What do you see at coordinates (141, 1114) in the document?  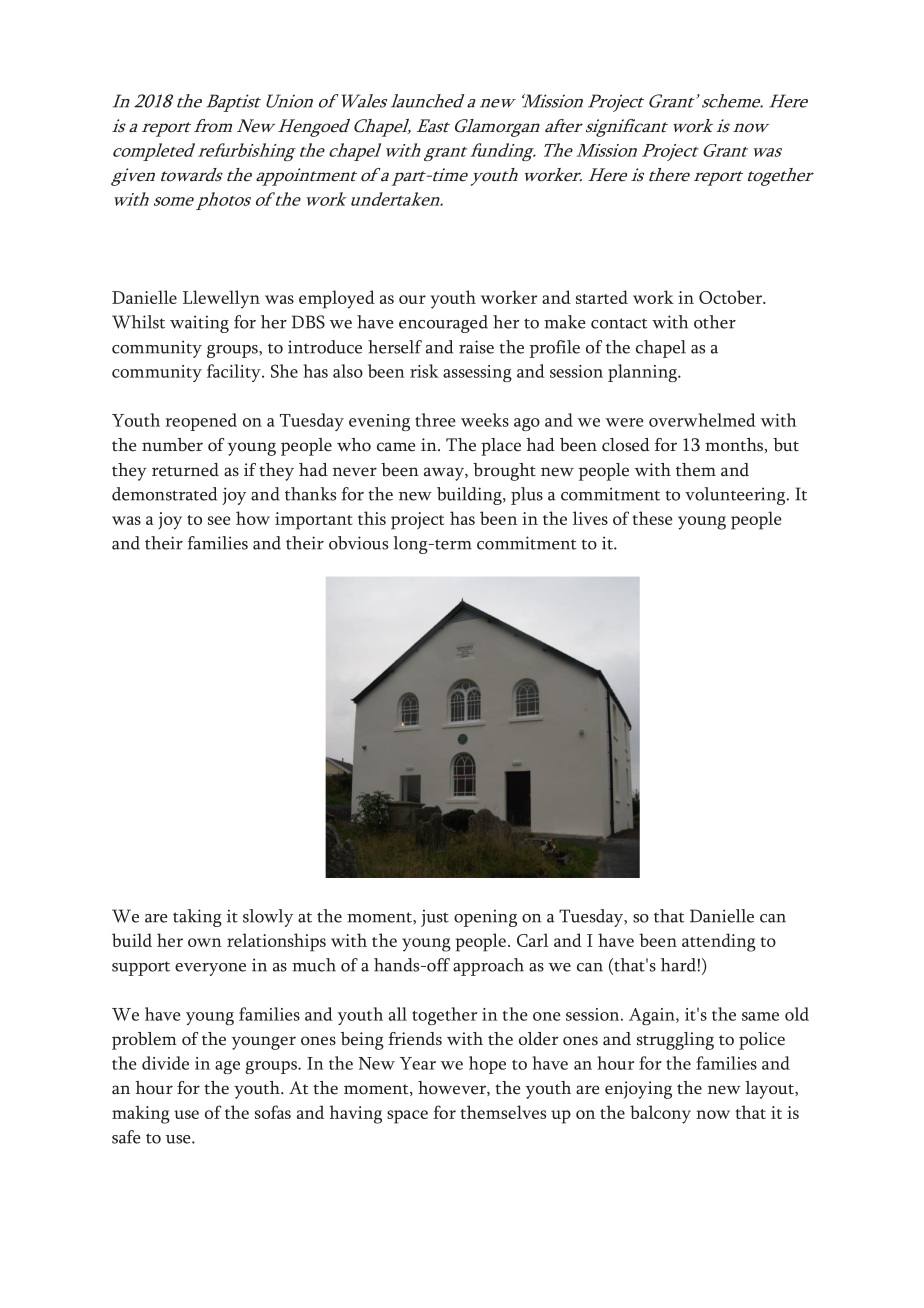 I see `making` at bounding box center [141, 1114].
